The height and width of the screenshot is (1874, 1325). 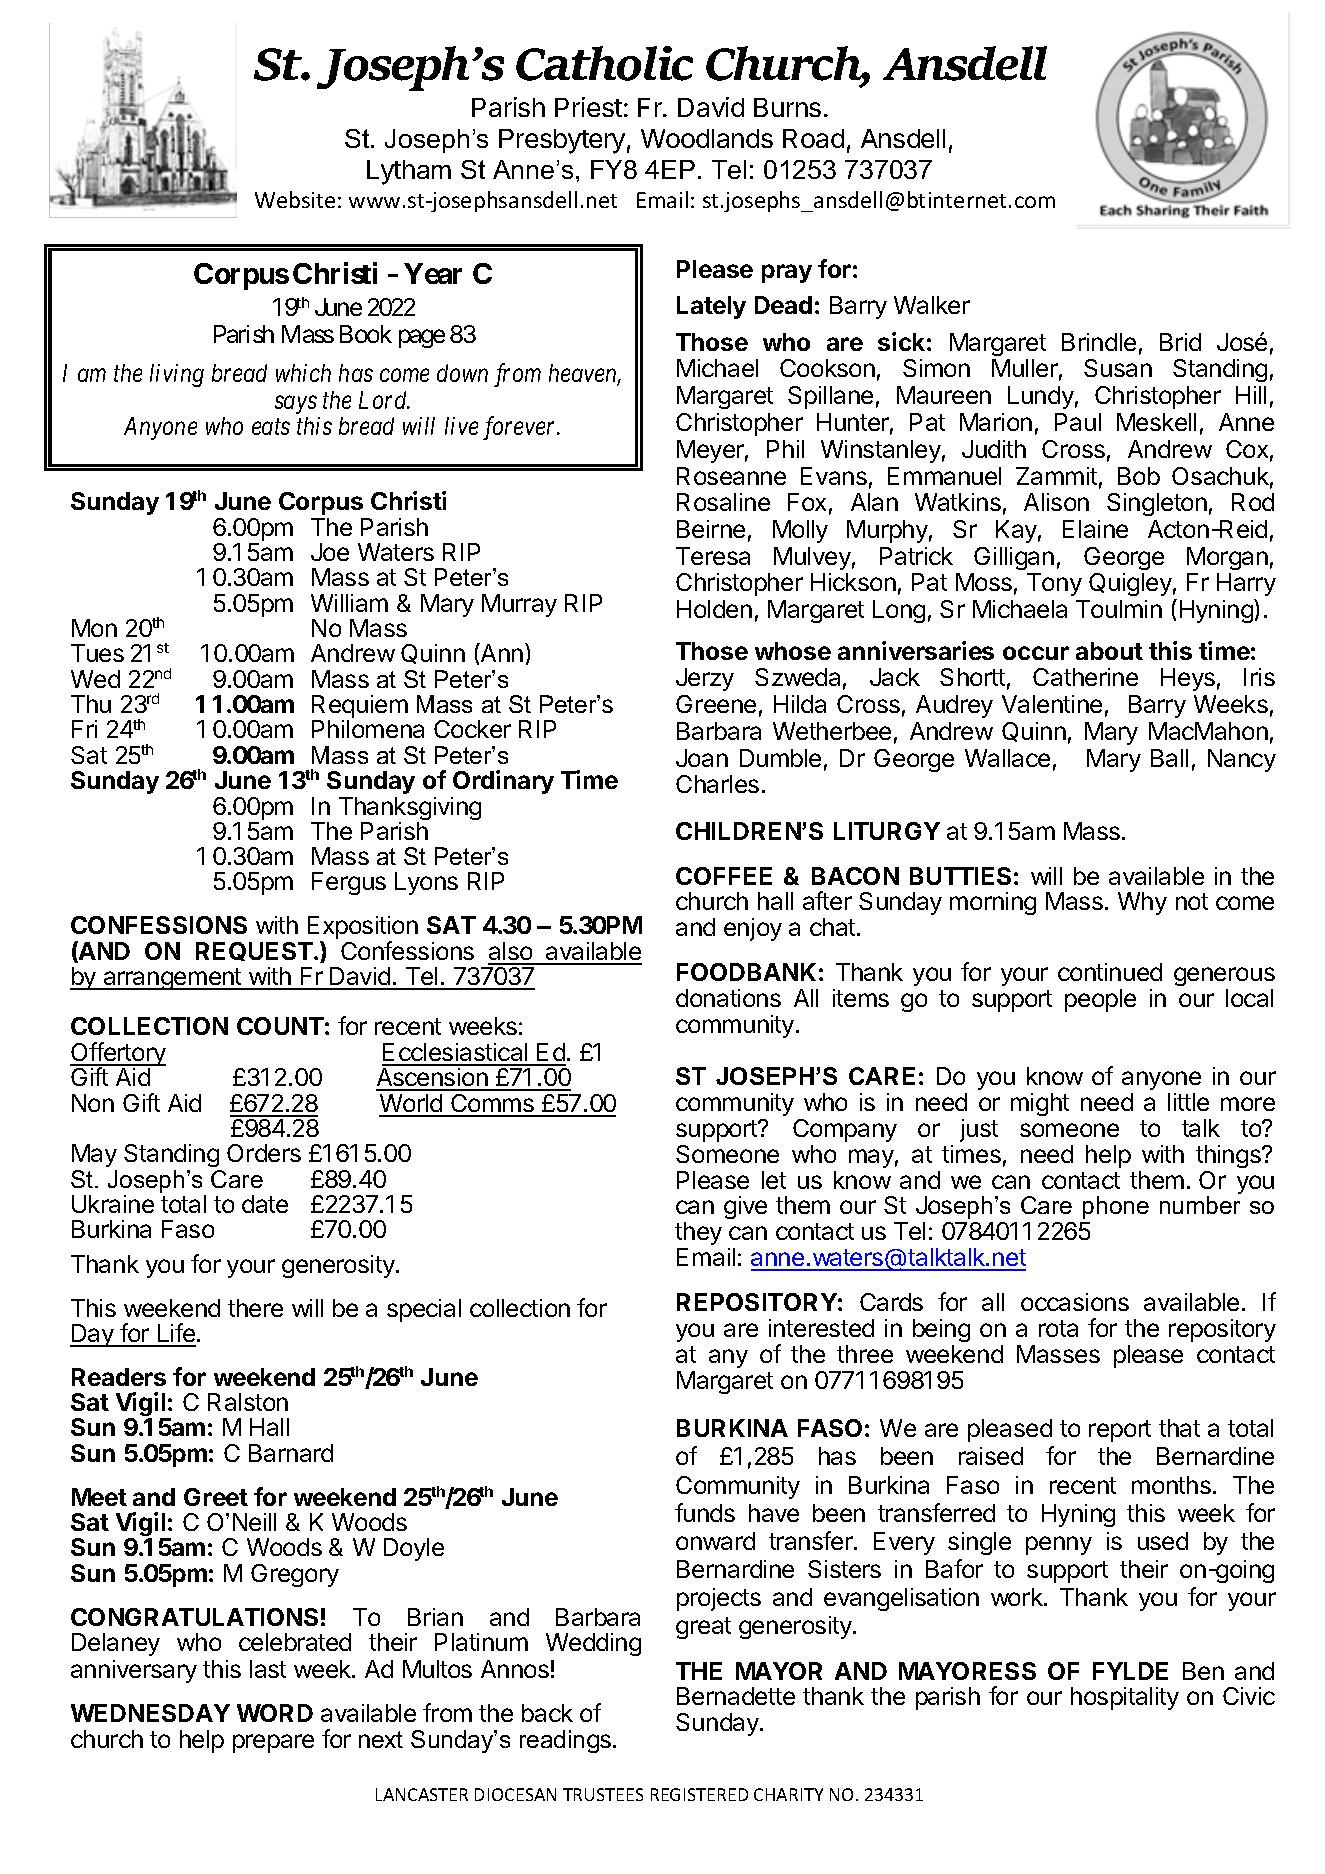 I want to click on Website, so click(x=295, y=199).
